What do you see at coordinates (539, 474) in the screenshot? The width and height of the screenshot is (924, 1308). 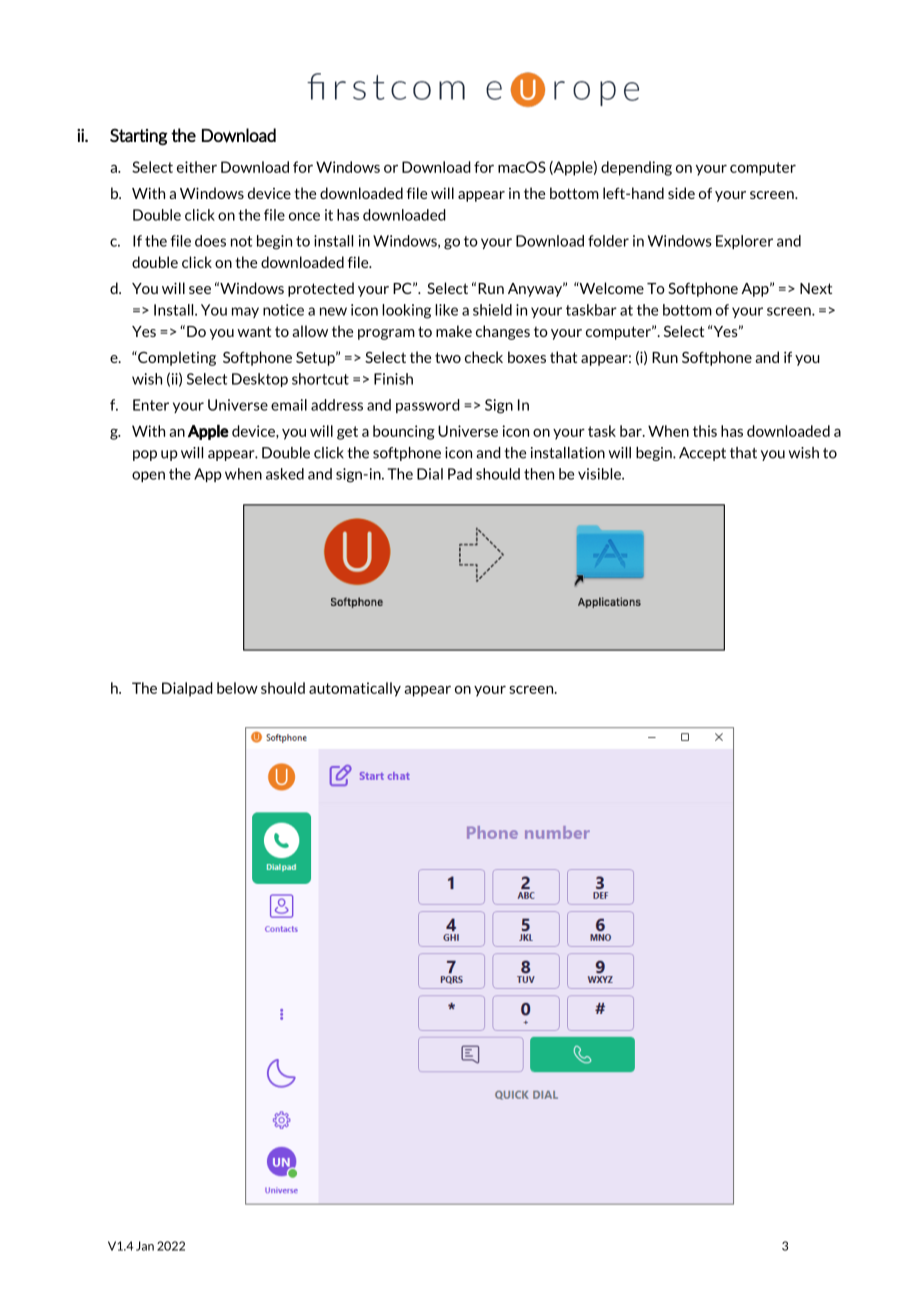 I see `then` at bounding box center [539, 474].
